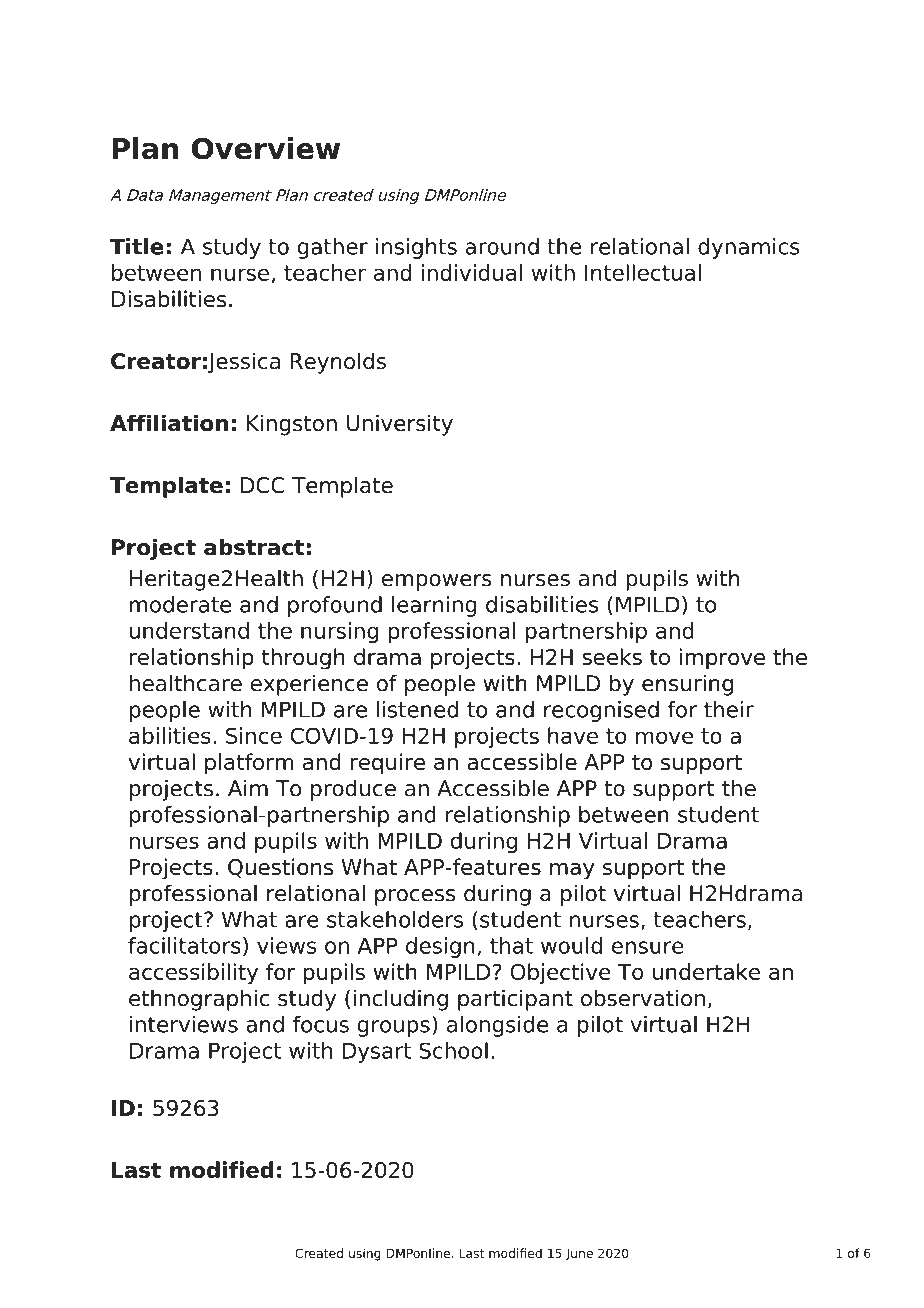 The image size is (924, 1308). What do you see at coordinates (254, 735) in the document?
I see `Since` at bounding box center [254, 735].
